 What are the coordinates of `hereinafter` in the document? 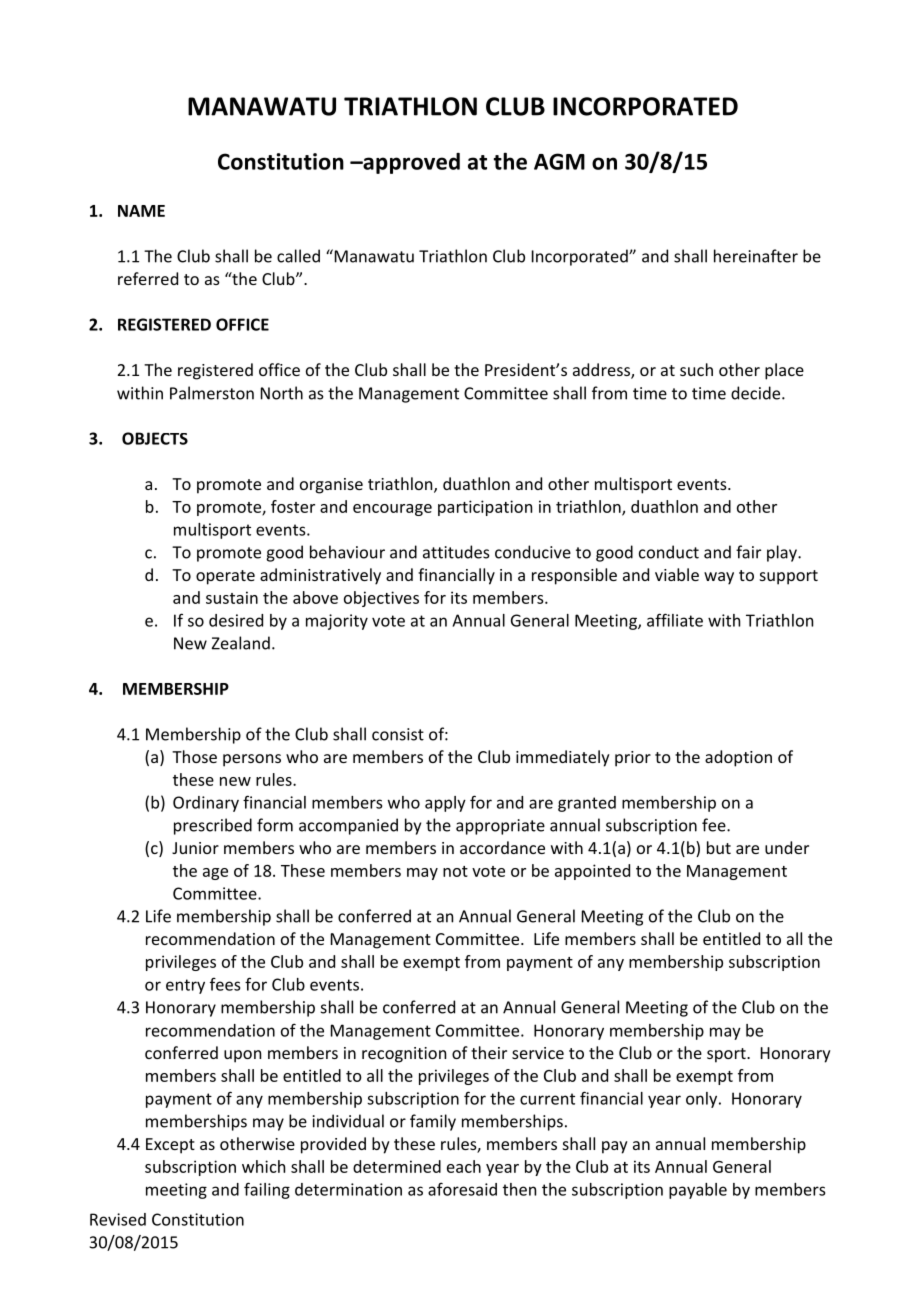 It's located at (756, 256).
